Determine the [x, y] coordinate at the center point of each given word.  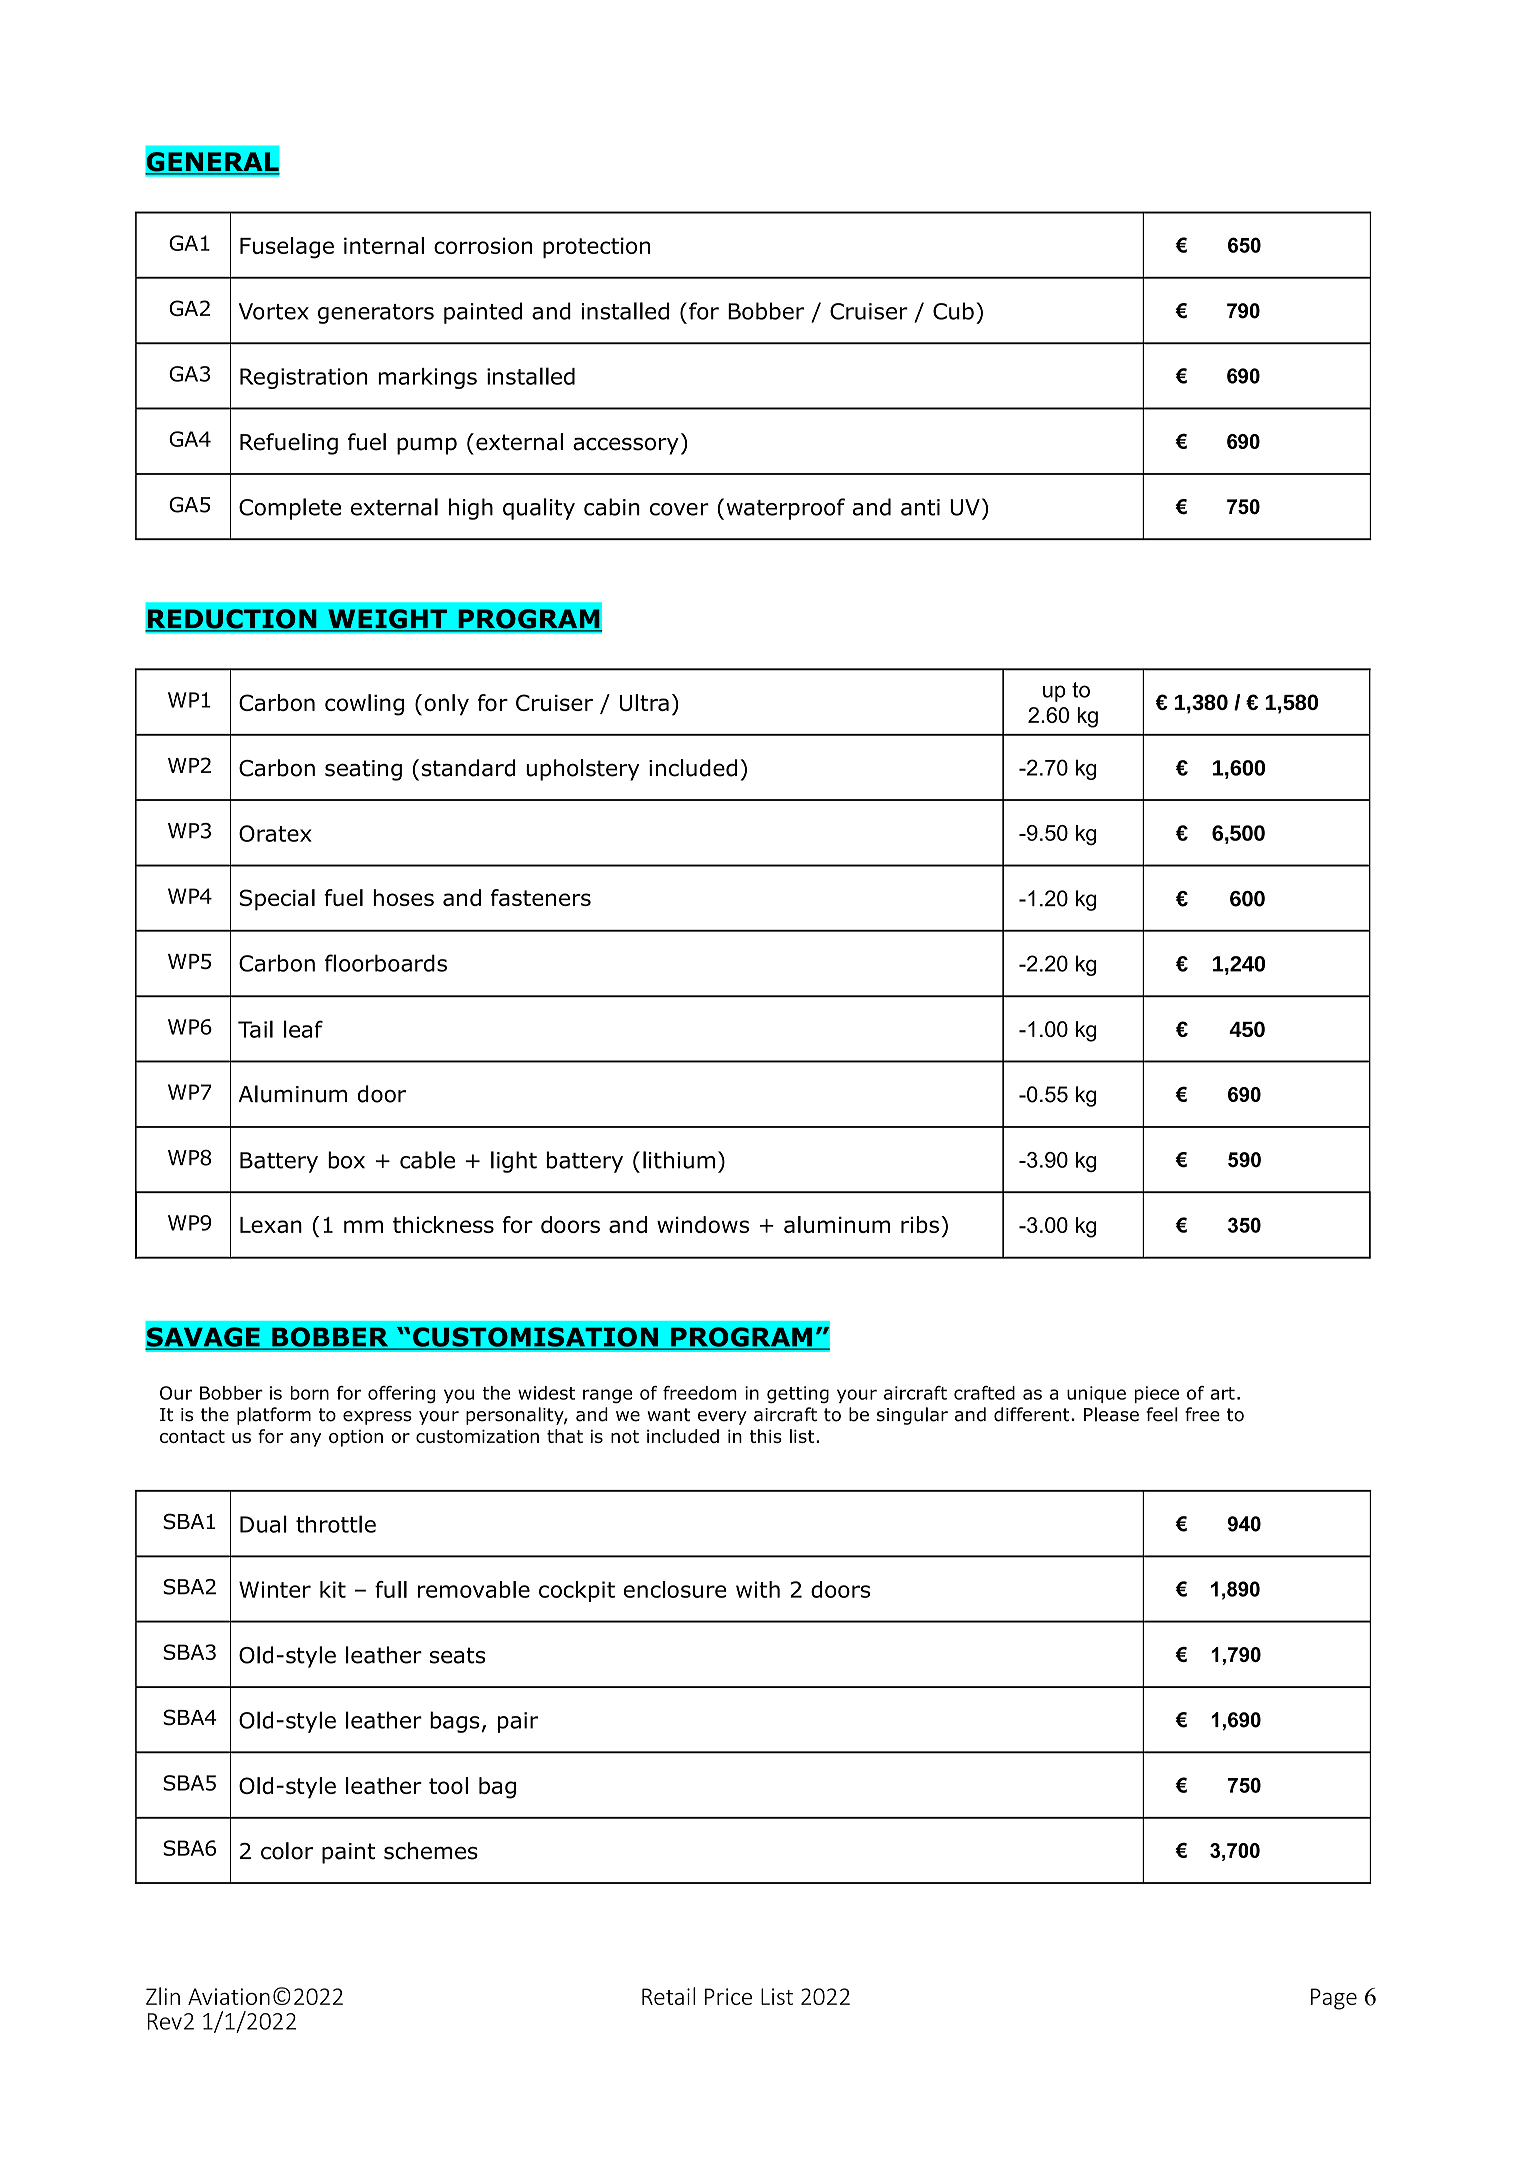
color [287, 1851]
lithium [679, 1160]
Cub [953, 311]
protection [596, 247]
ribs [920, 1224]
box [346, 1160]
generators [376, 314]
